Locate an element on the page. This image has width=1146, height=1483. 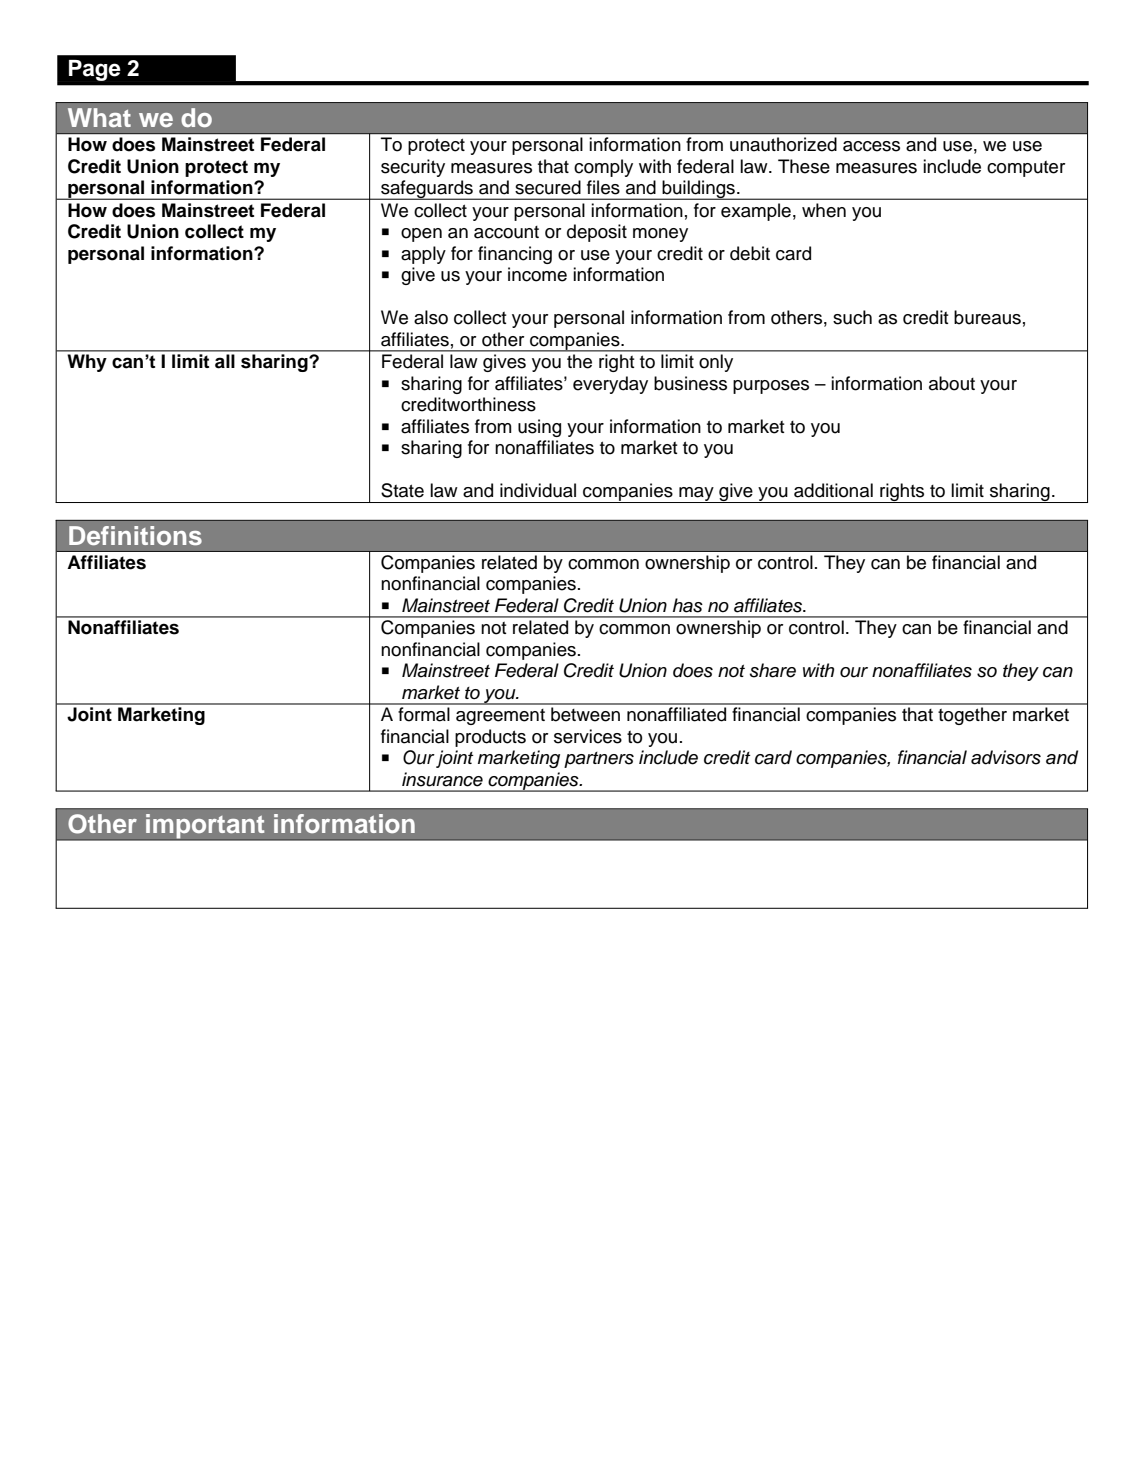
advisors is located at coordinates (1006, 757).
